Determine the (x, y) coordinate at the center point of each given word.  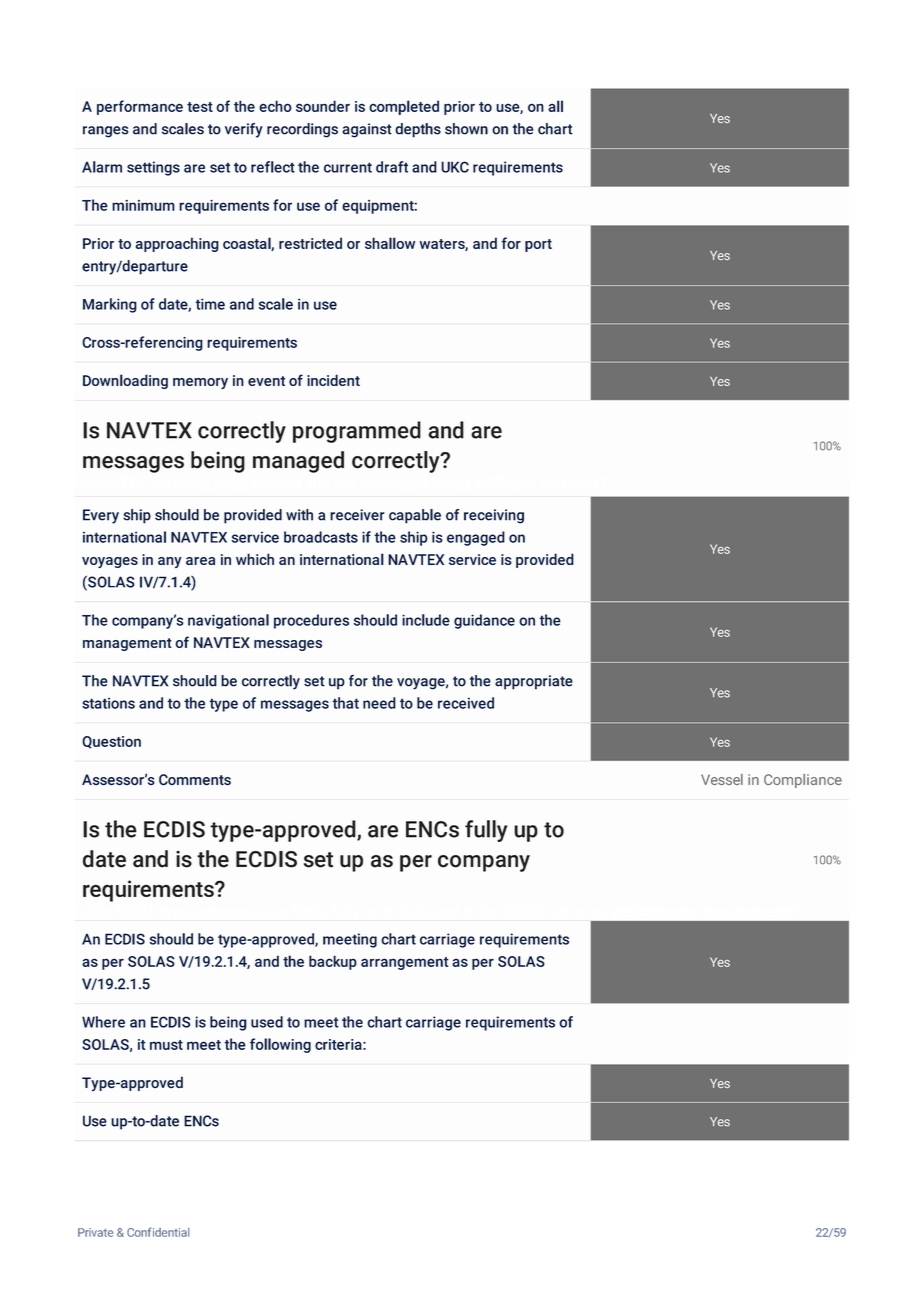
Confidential (158, 1232)
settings (153, 168)
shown (466, 129)
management (127, 644)
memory (200, 383)
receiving (494, 516)
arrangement (405, 963)
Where (103, 1022)
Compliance (803, 781)
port (538, 245)
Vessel (722, 779)
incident (333, 380)
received (466, 703)
